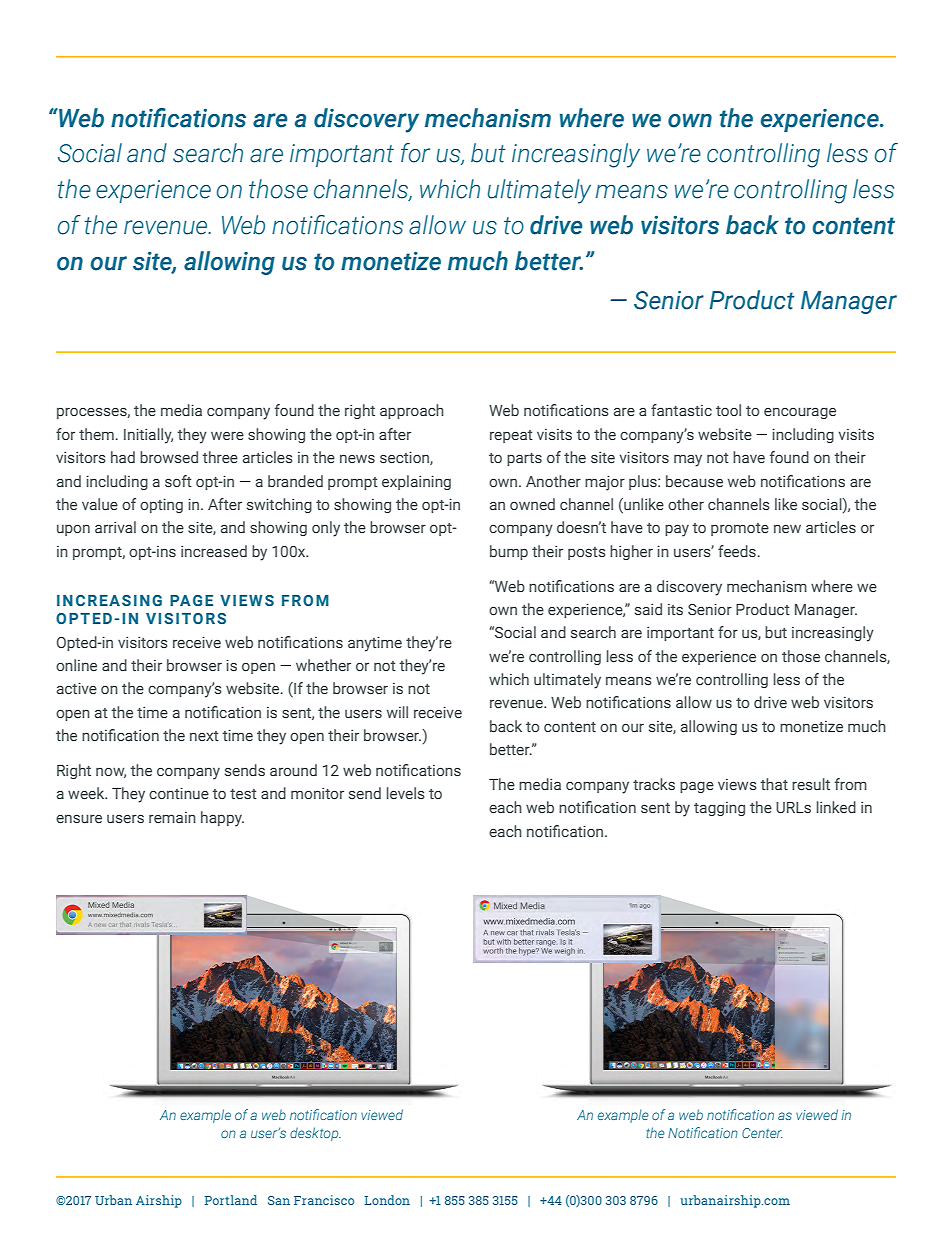  I want to click on Portland, so click(231, 1200).
